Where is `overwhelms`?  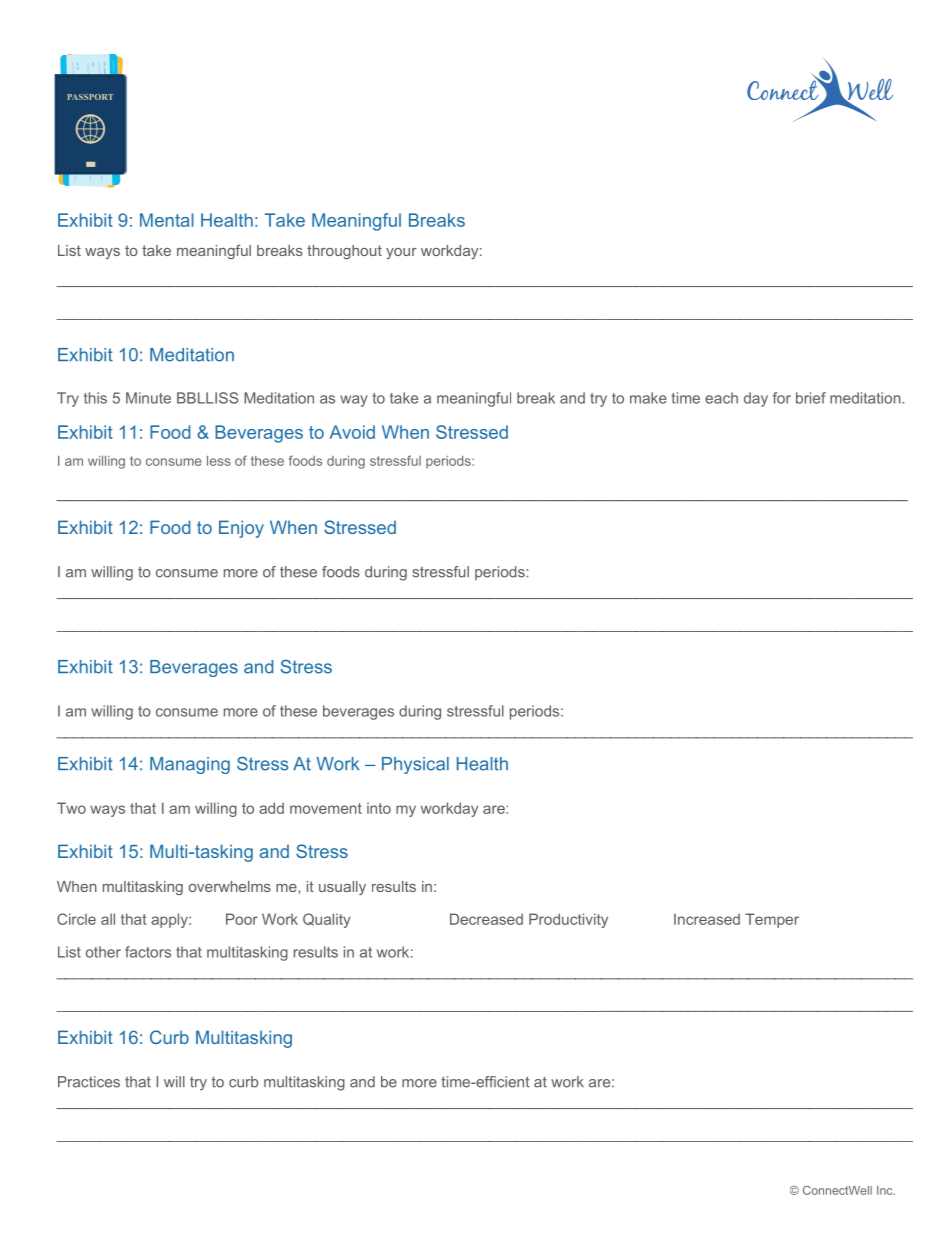 overwhelms is located at coordinates (230, 886).
